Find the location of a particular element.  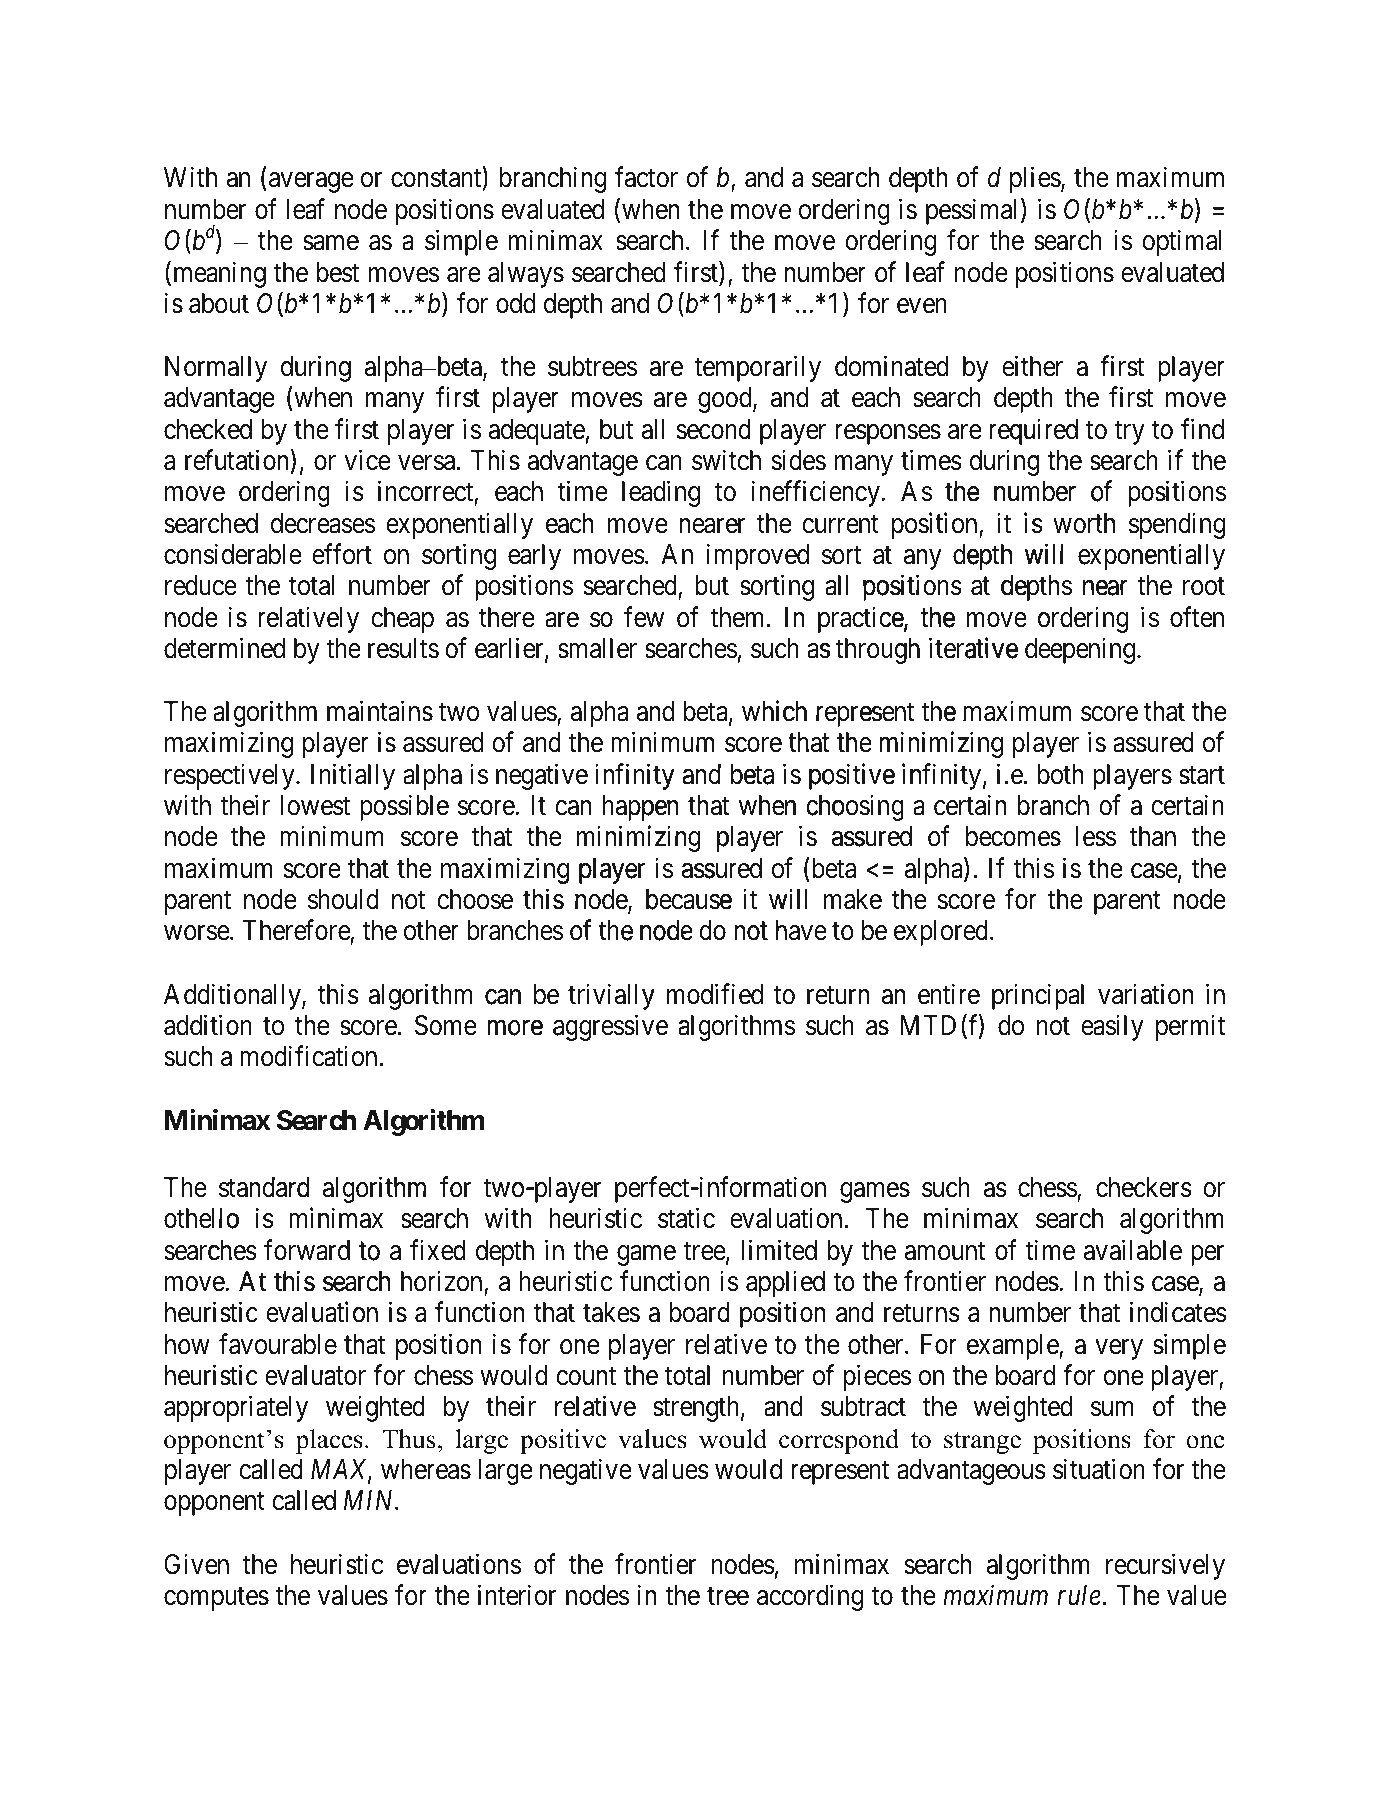

factor is located at coordinates (646, 177).
